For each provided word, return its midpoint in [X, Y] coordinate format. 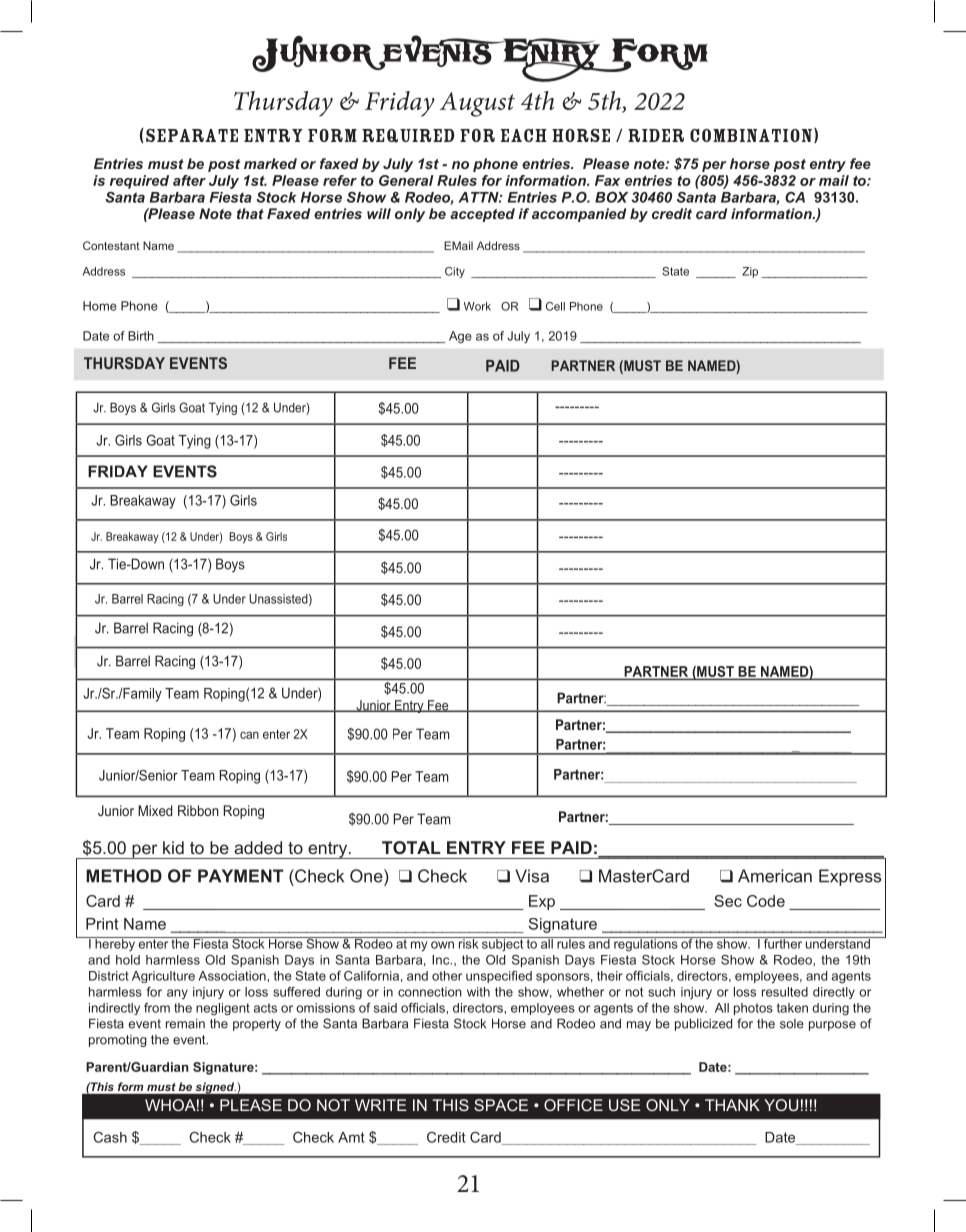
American [775, 876]
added [258, 847]
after [189, 180]
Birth [141, 336]
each [524, 135]
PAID [503, 366]
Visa [532, 876]
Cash [110, 1137]
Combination [751, 135]
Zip [750, 272]
